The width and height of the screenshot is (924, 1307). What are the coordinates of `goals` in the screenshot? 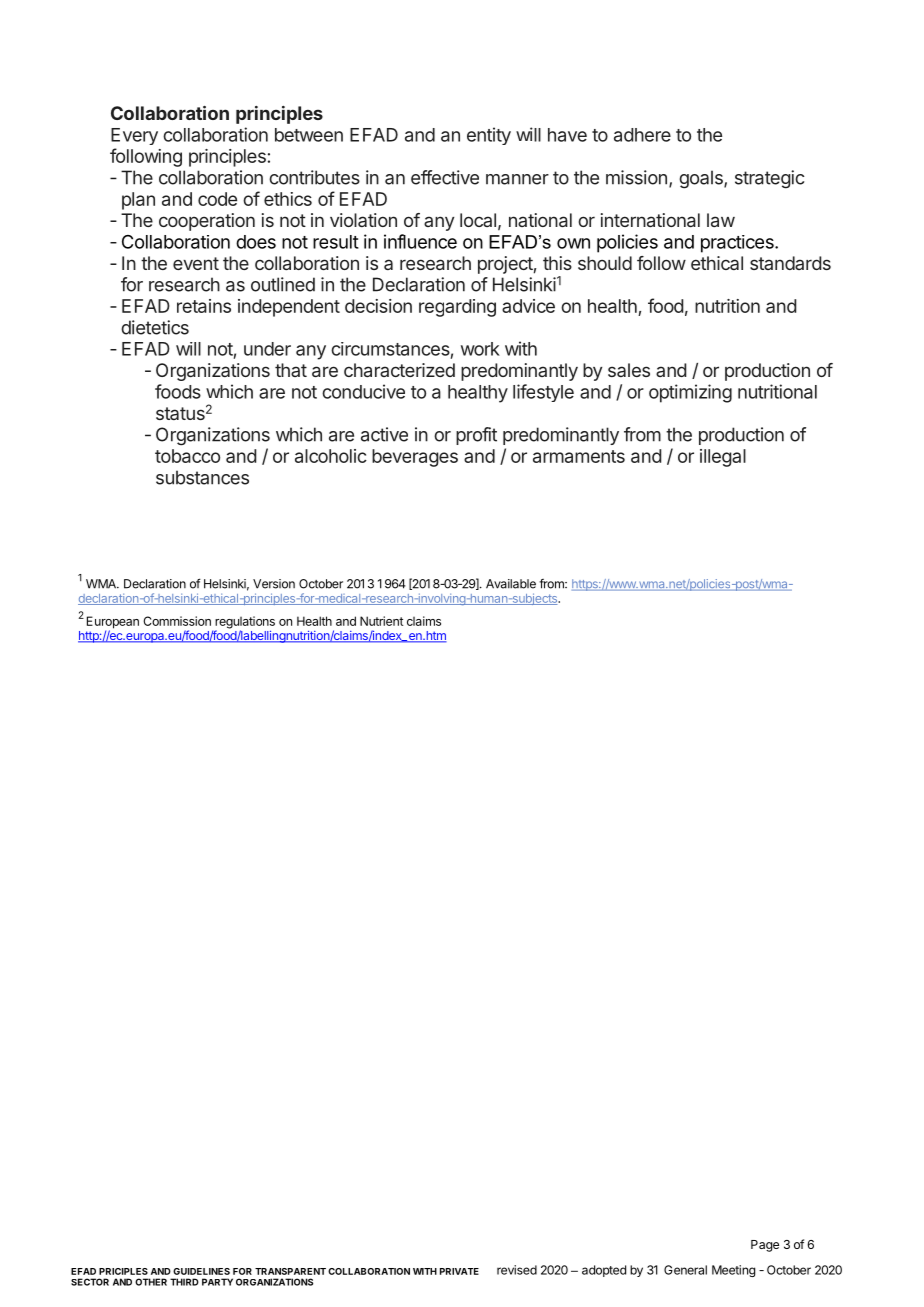 It's located at (702, 179).
